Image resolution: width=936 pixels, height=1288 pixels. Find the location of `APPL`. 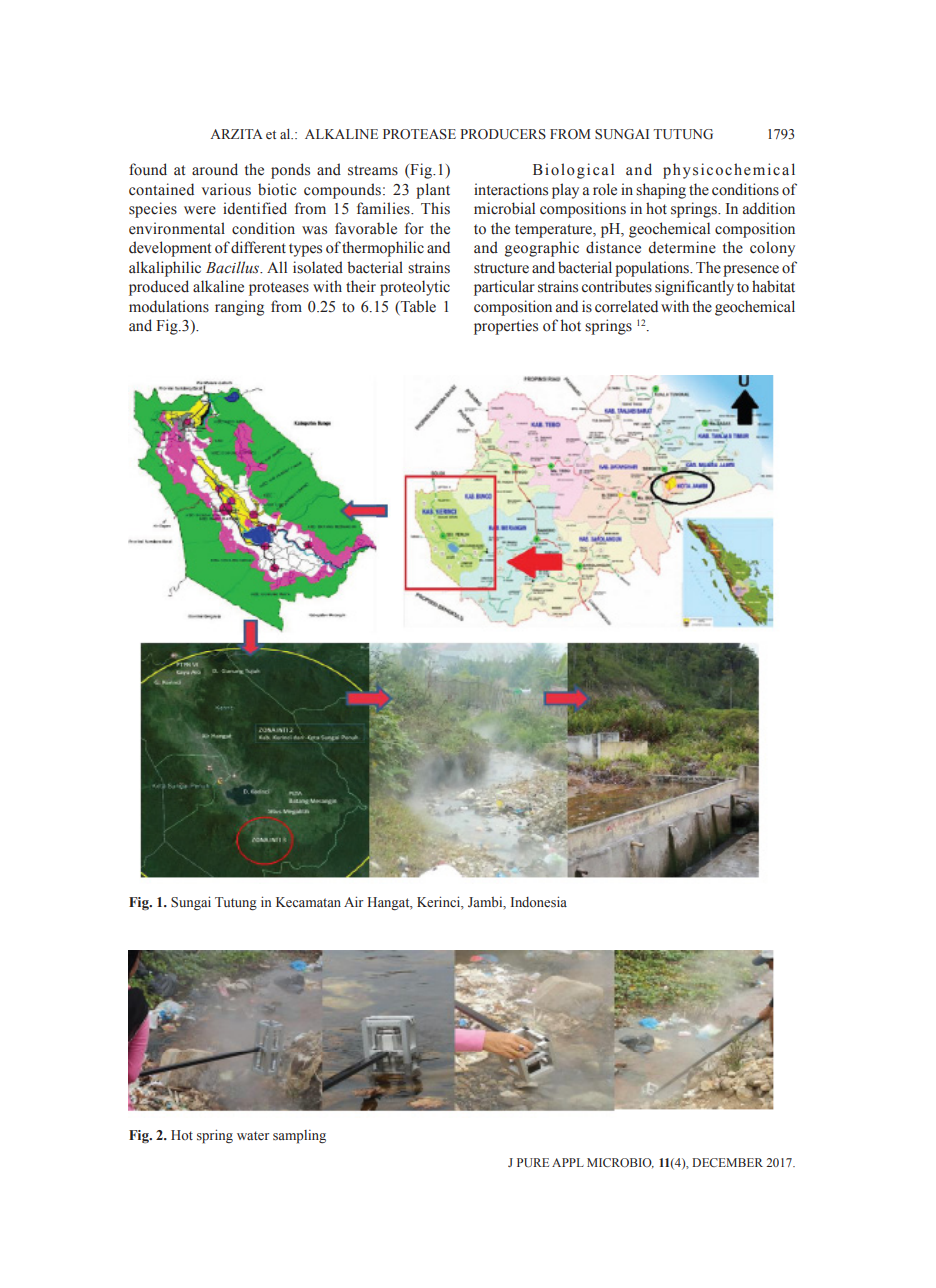

APPL is located at coordinates (568, 1162).
